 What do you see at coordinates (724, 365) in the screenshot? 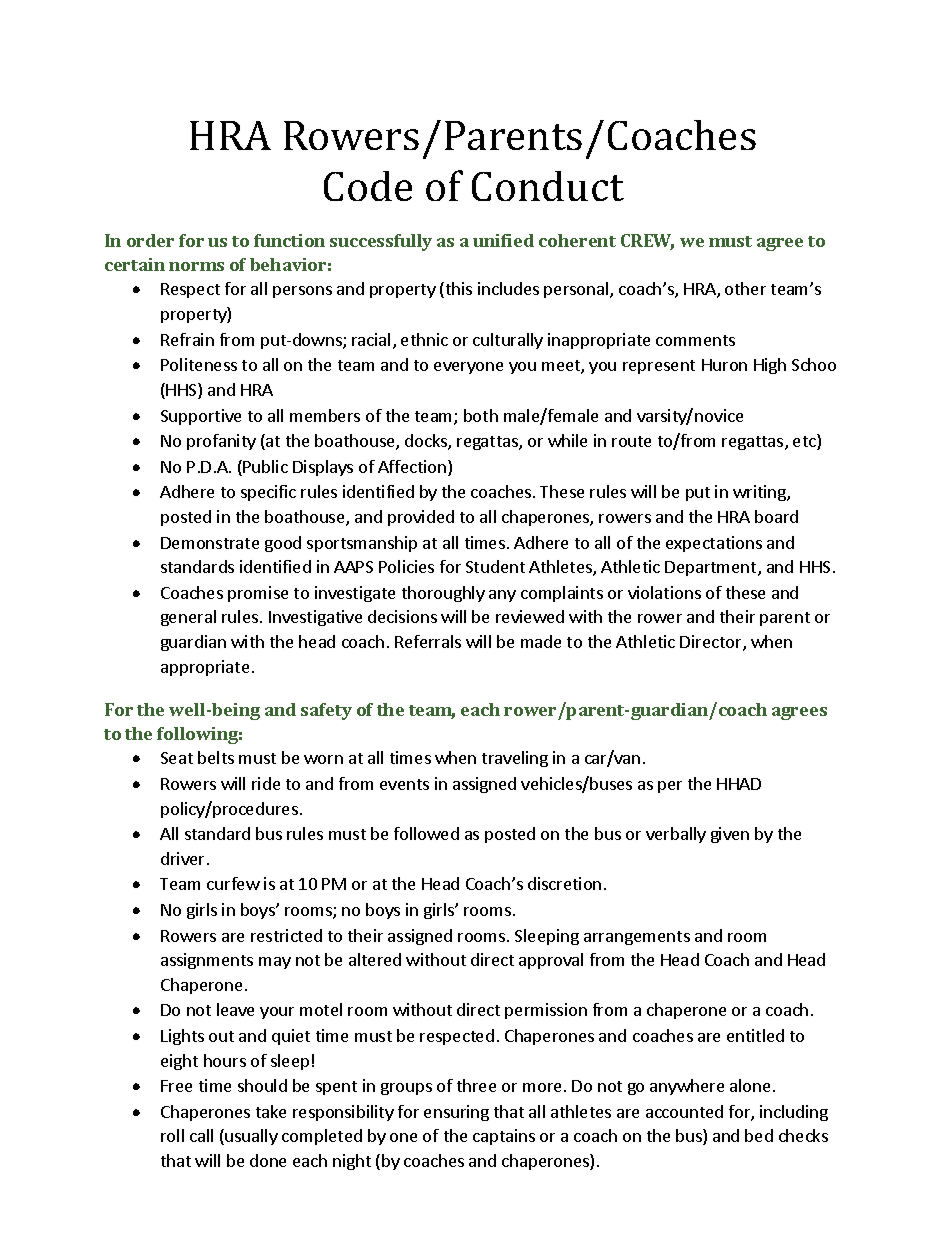
I see `Huron` at bounding box center [724, 365].
